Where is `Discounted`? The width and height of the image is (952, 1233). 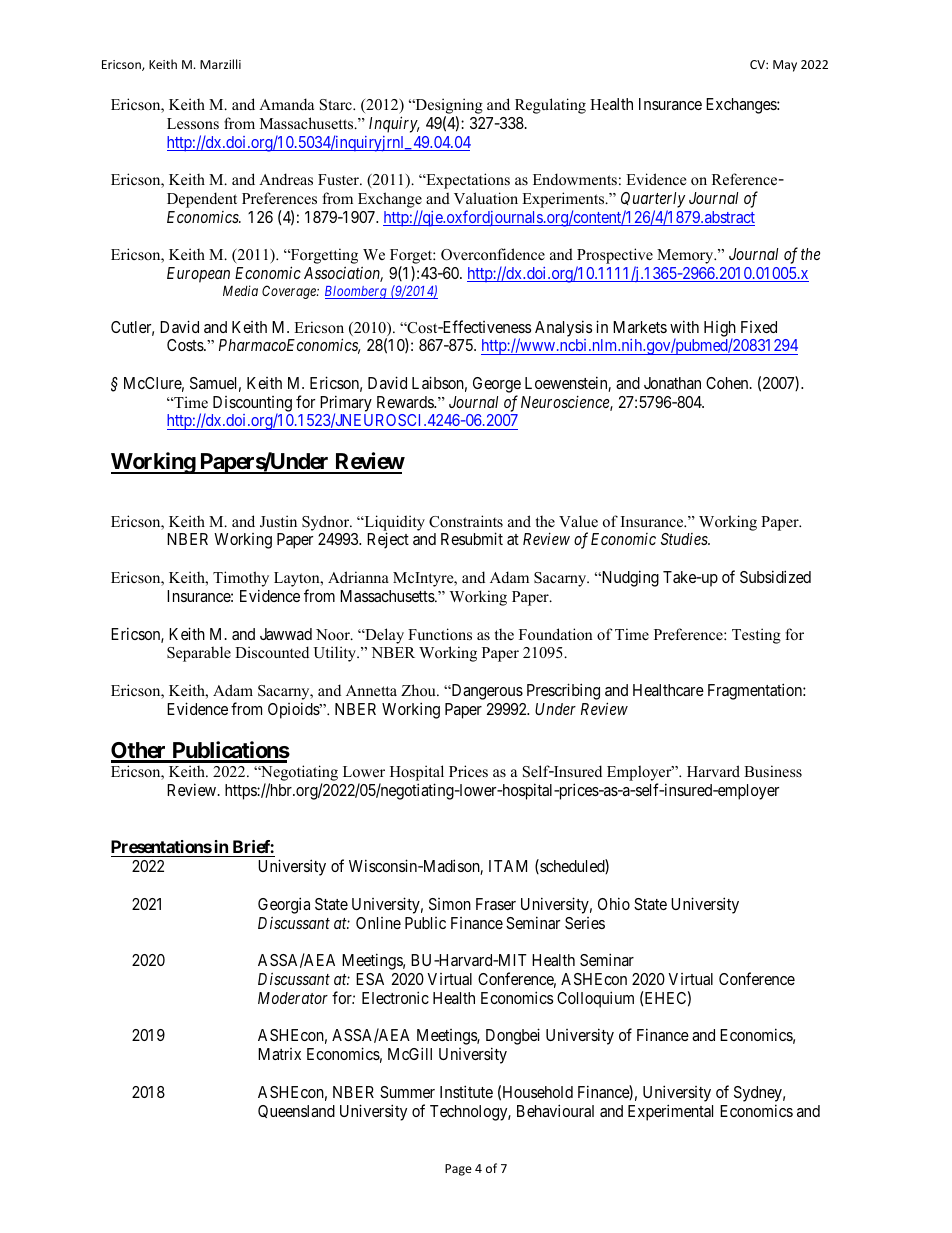 Discounted is located at coordinates (272, 652).
